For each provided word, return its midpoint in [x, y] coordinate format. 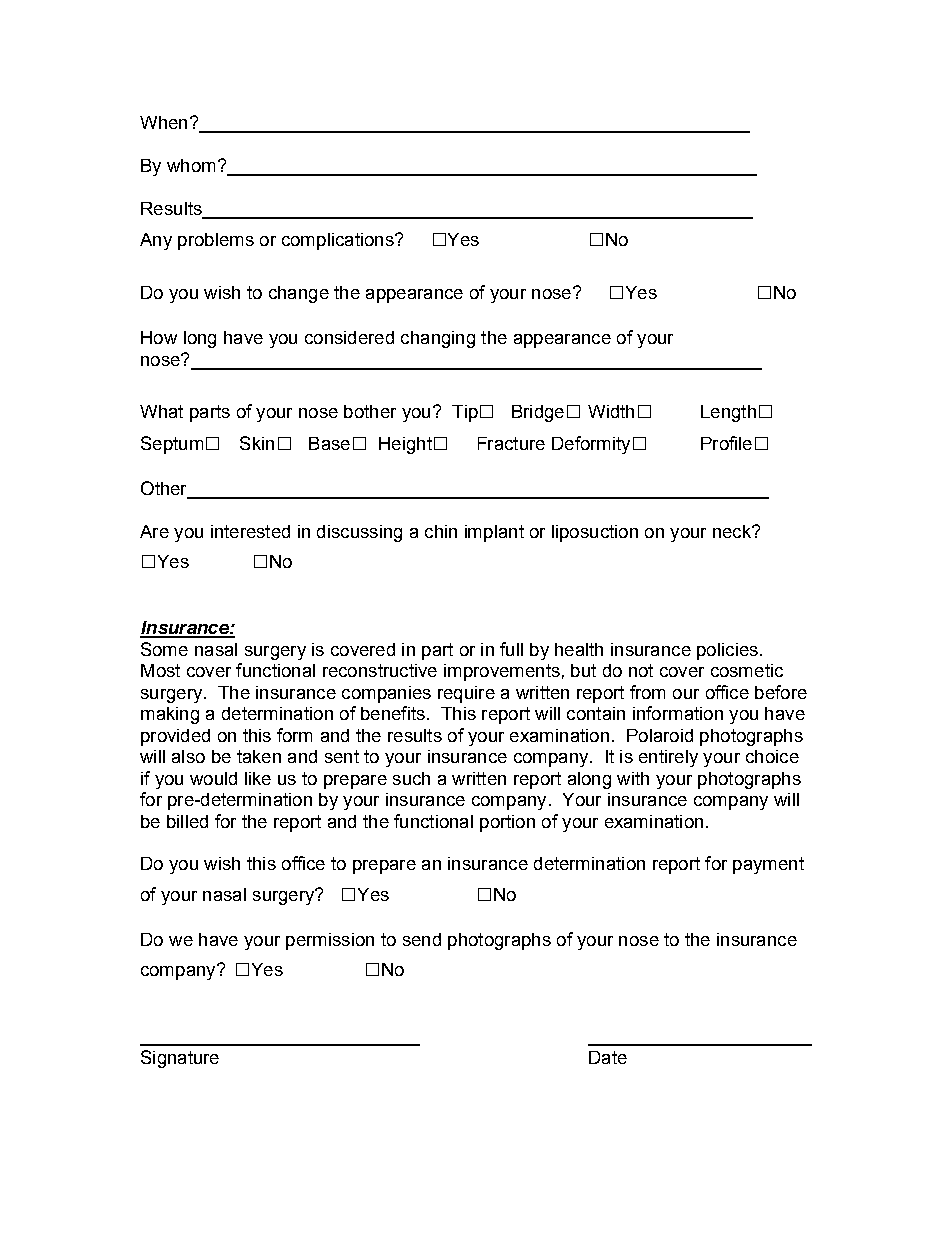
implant [494, 533]
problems [216, 241]
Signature [180, 1059]
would [213, 778]
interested [250, 531]
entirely [668, 758]
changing [438, 339]
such [411, 778]
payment [768, 865]
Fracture [511, 443]
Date [608, 1057]
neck [733, 531]
